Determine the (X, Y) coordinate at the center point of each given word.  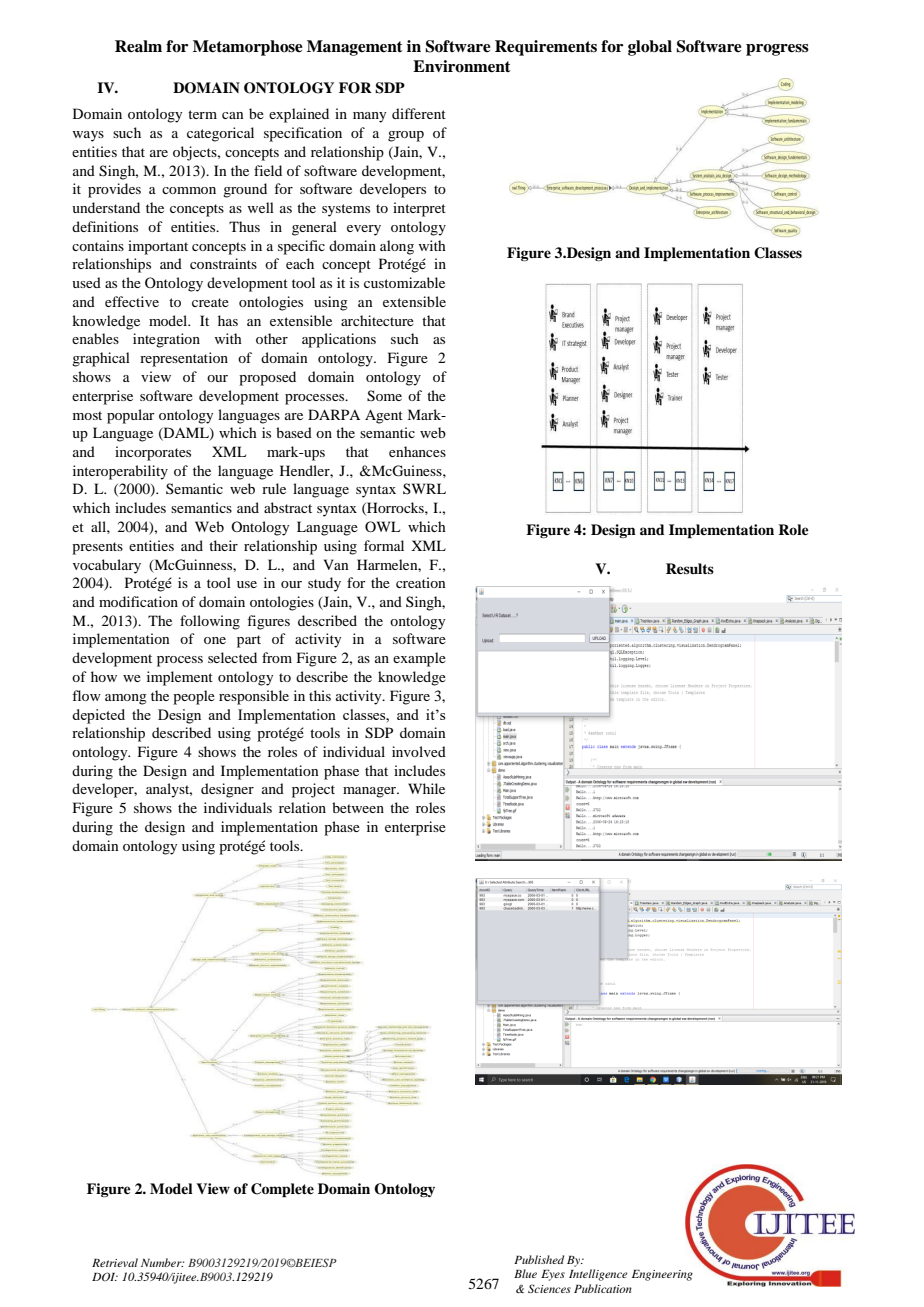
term (202, 114)
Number (162, 1262)
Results (690, 568)
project (313, 790)
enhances (417, 451)
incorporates (153, 453)
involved (419, 751)
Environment (462, 66)
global (650, 48)
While (426, 788)
